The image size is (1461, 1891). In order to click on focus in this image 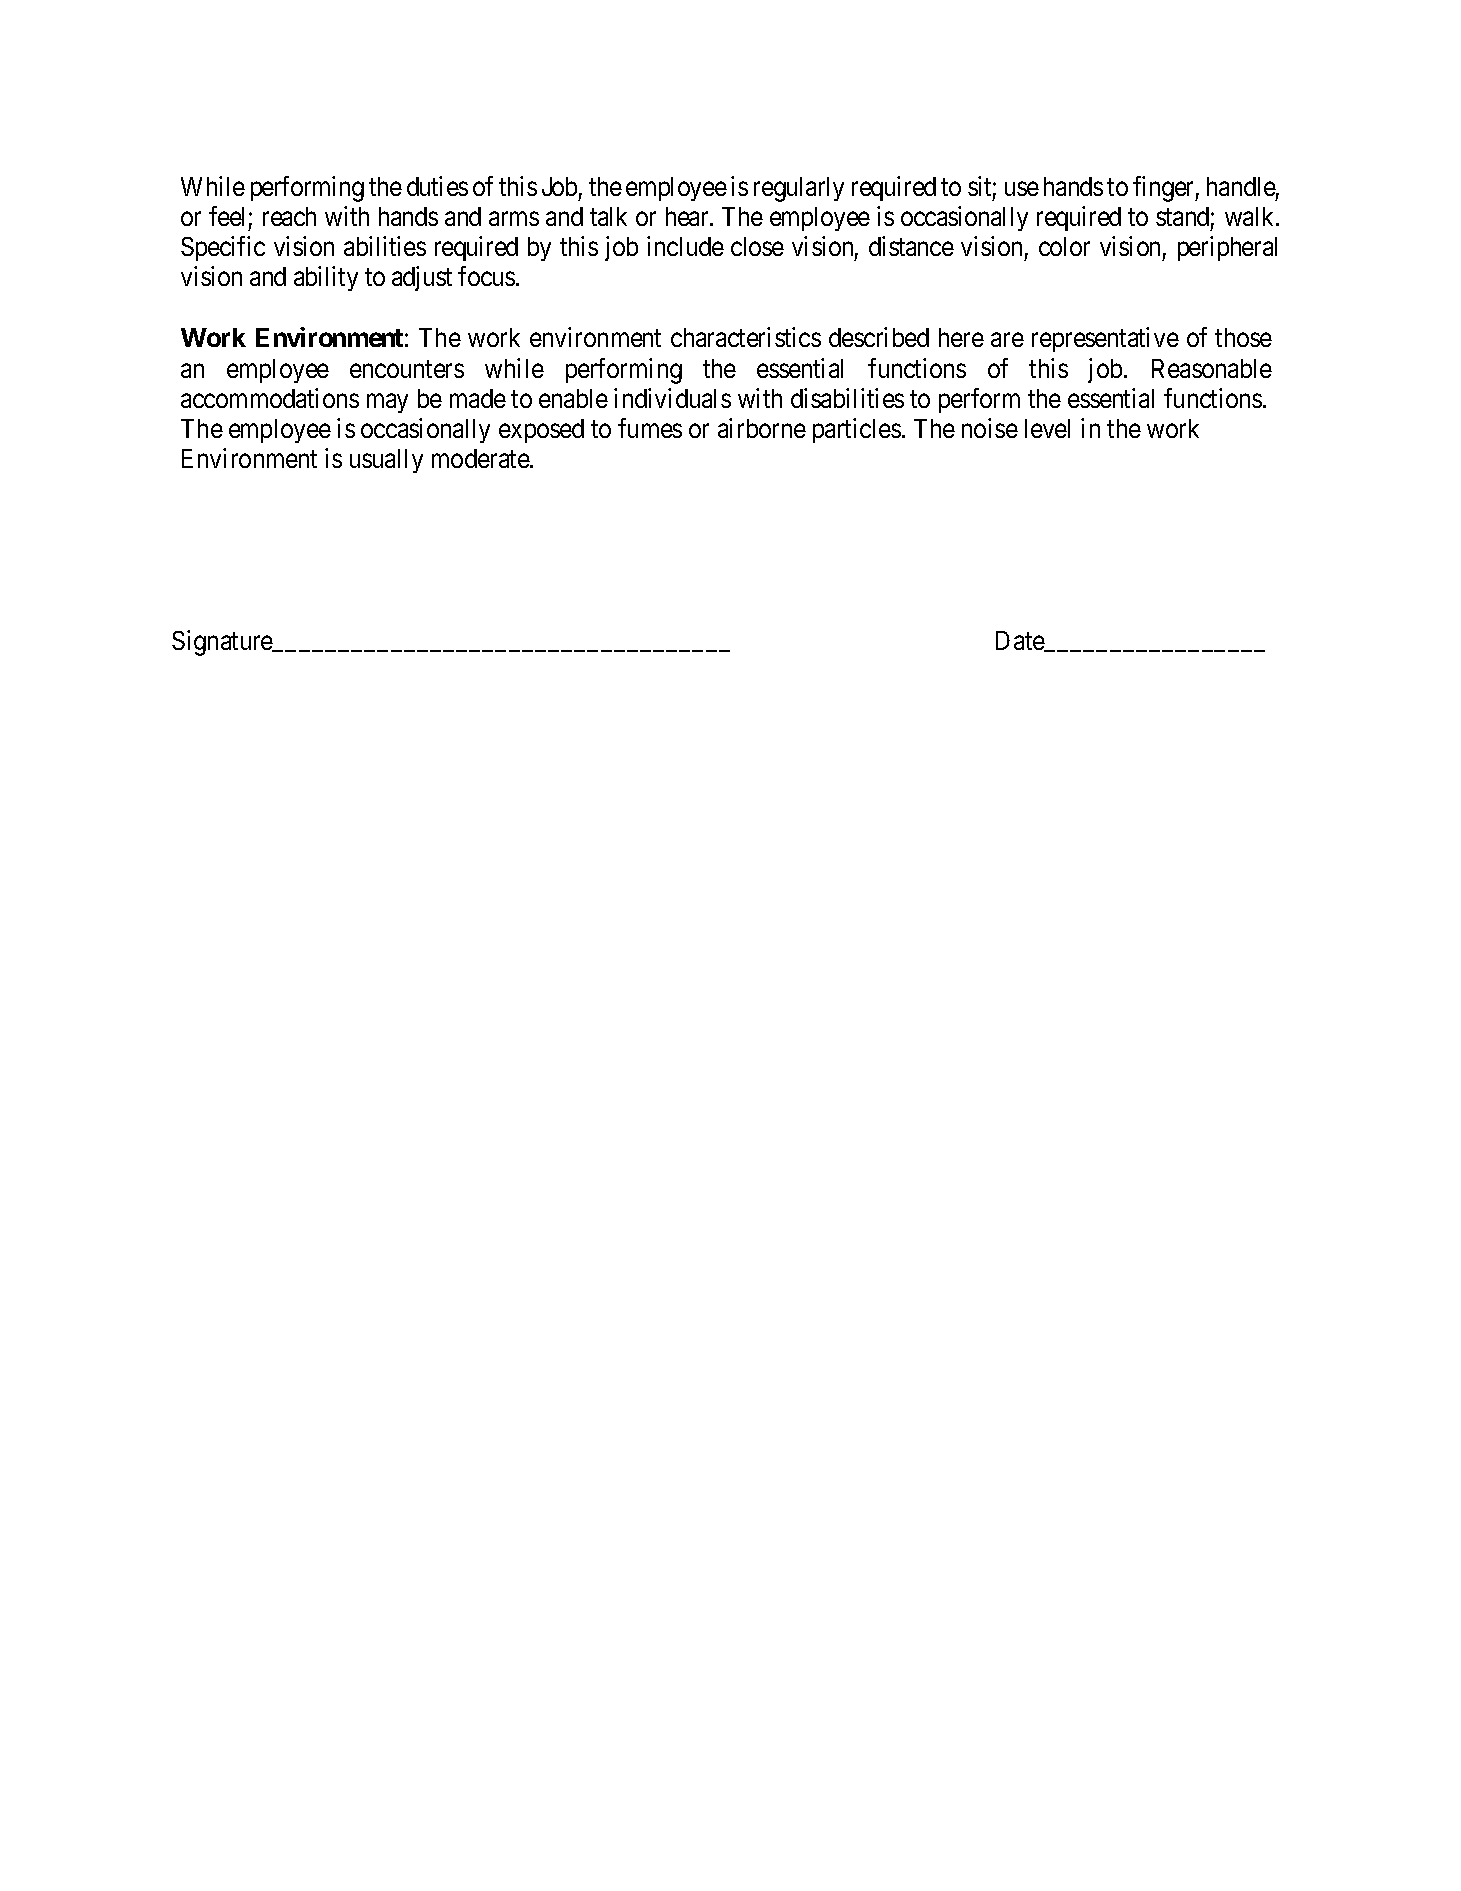, I will do `click(486, 276)`.
